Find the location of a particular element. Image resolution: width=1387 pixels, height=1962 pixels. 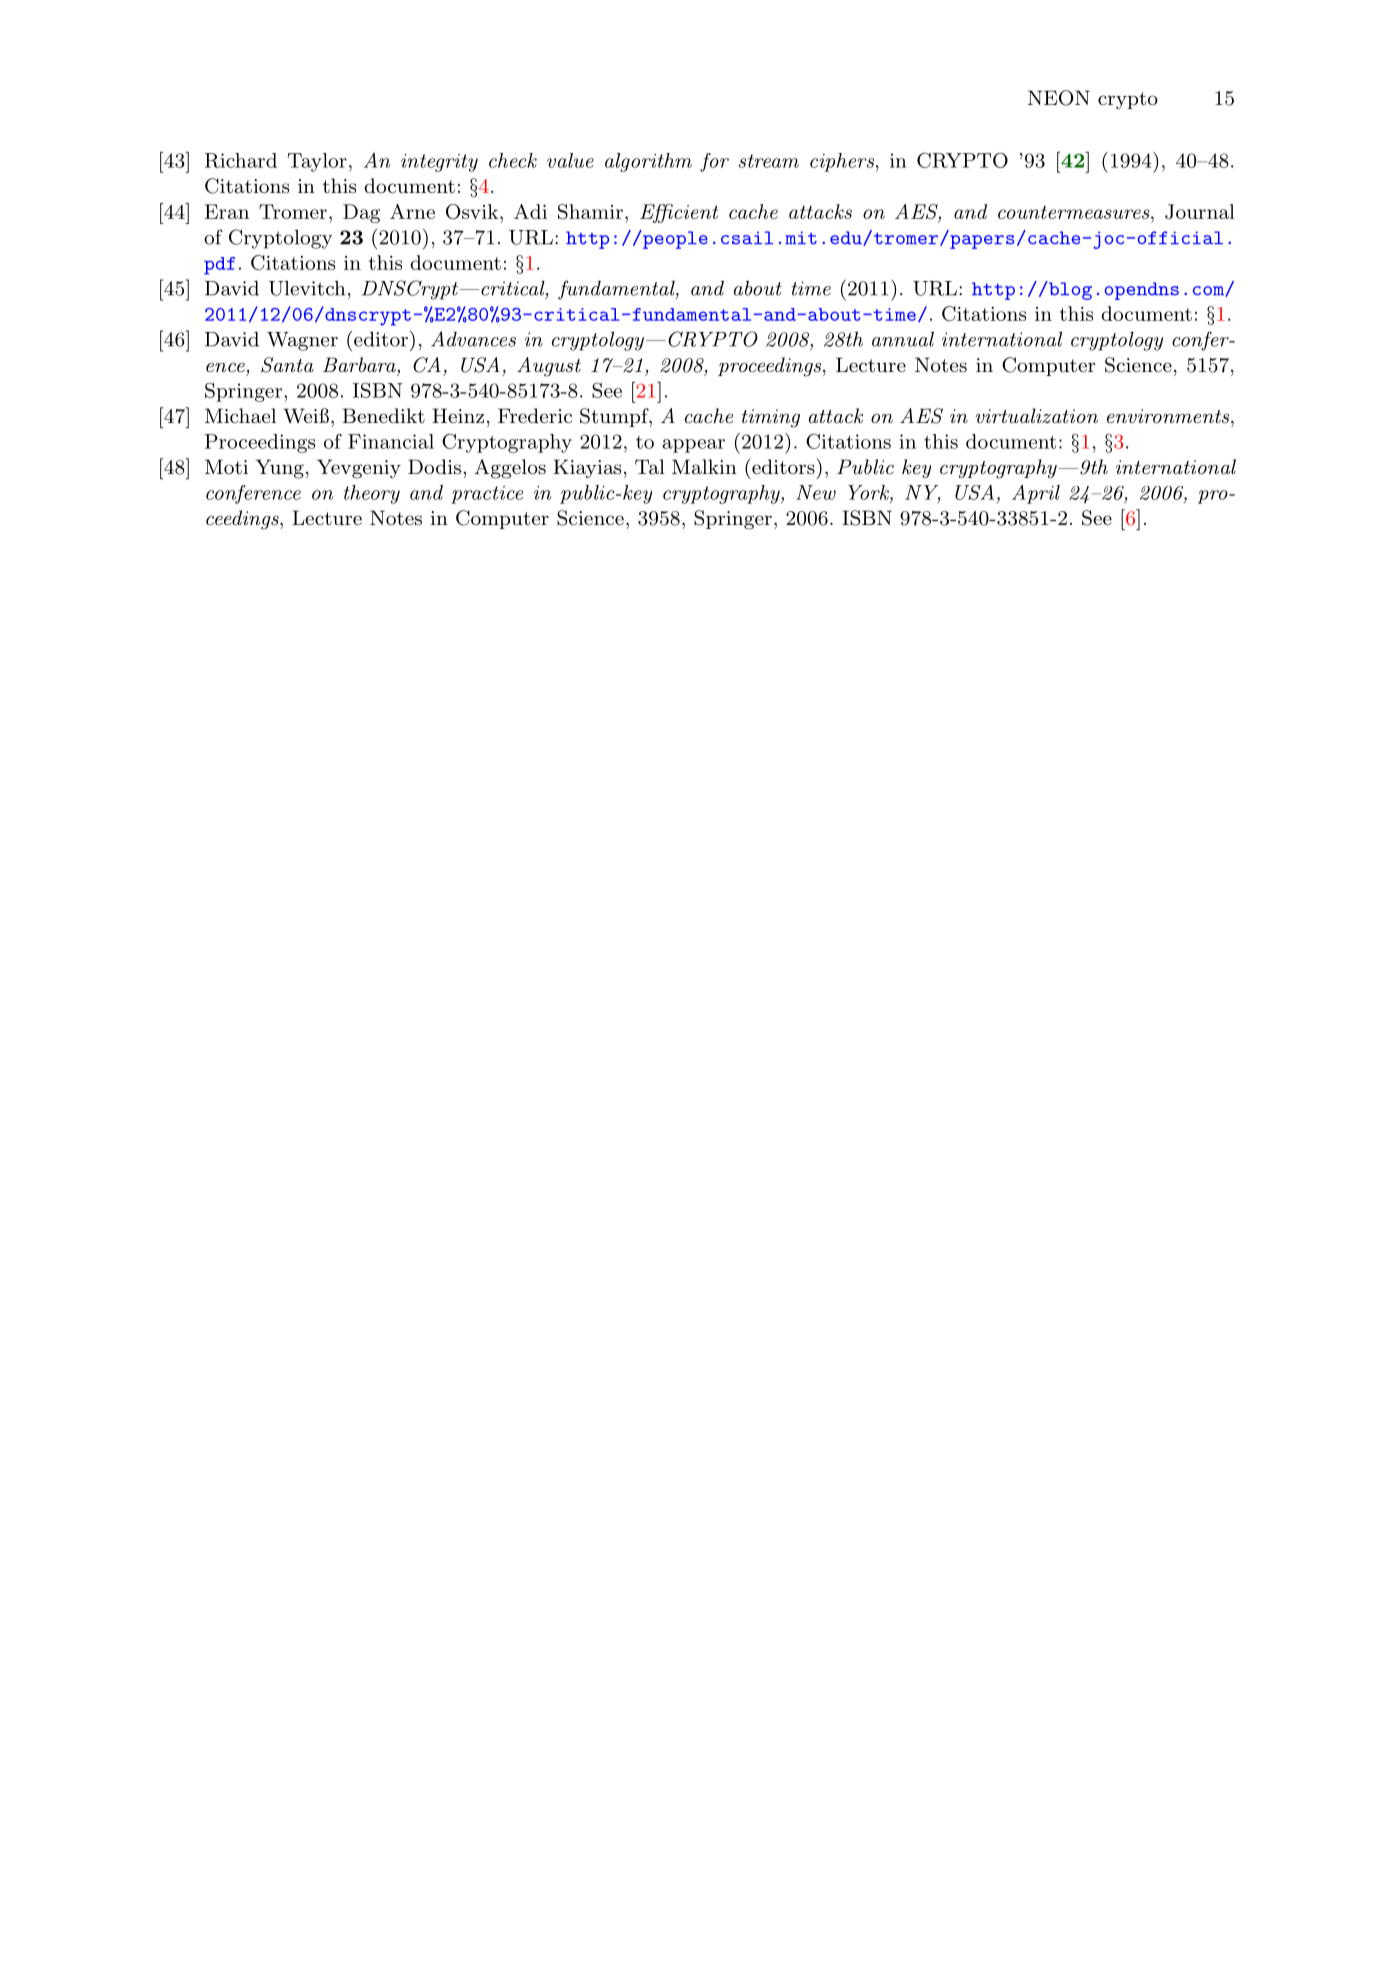

pdf is located at coordinates (219, 266).
